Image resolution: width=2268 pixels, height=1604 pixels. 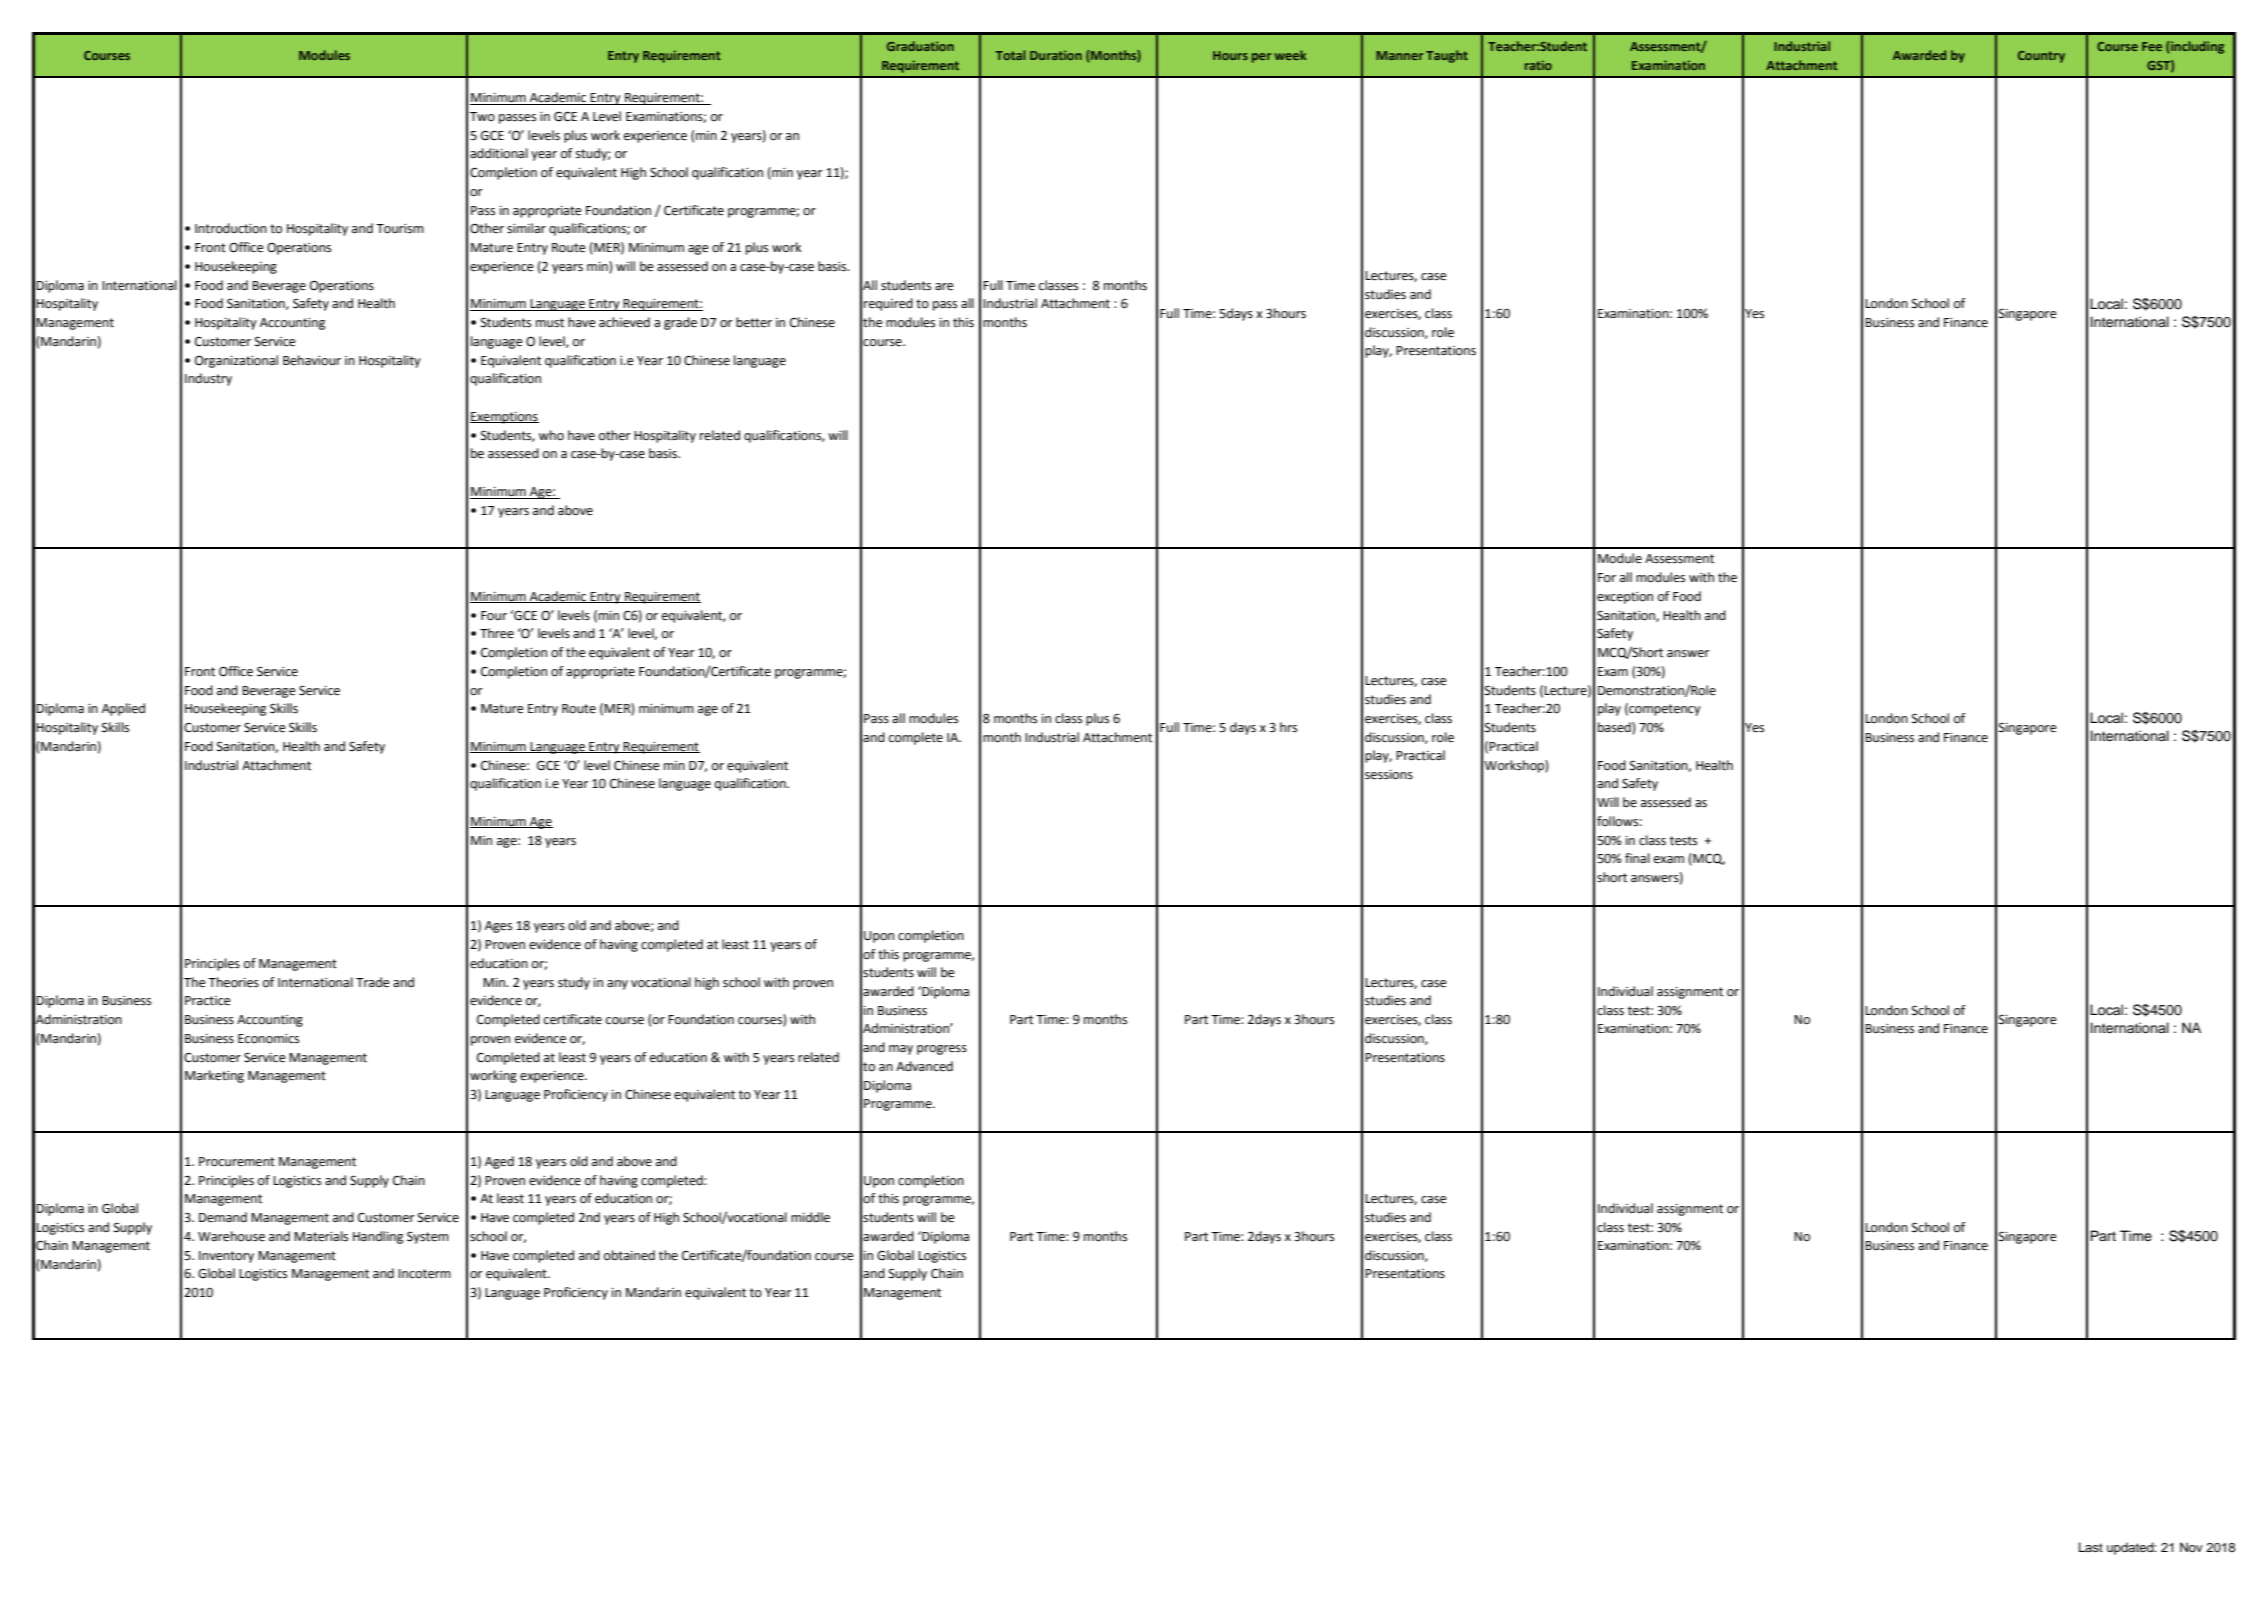 I want to click on middle, so click(x=810, y=1217).
